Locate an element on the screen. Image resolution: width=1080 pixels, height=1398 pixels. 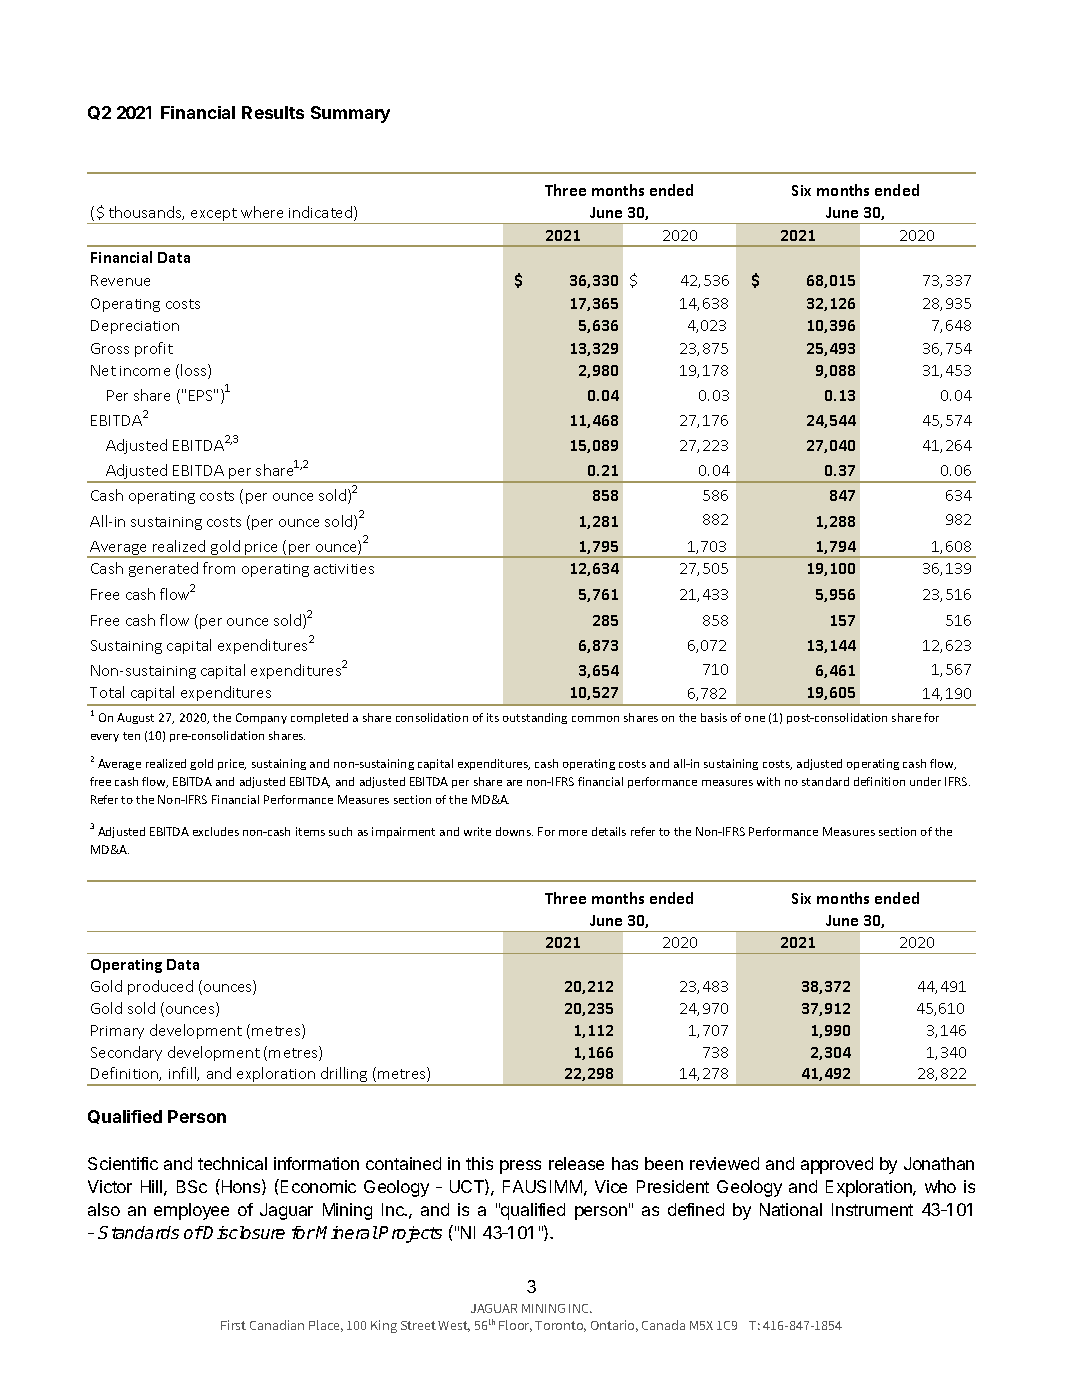
Company is located at coordinates (261, 718).
